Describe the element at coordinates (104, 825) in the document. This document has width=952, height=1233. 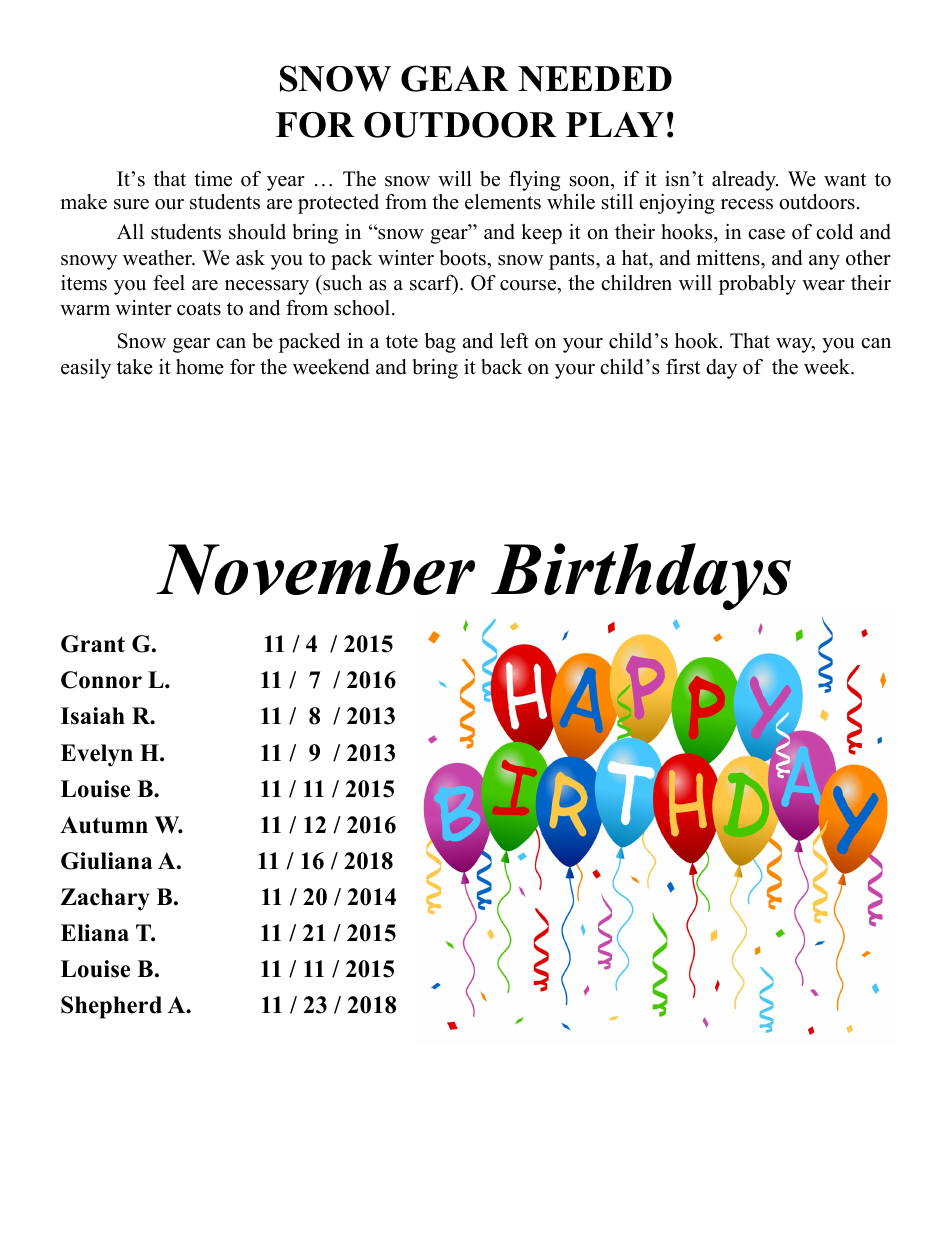
I see `Autumn` at that location.
